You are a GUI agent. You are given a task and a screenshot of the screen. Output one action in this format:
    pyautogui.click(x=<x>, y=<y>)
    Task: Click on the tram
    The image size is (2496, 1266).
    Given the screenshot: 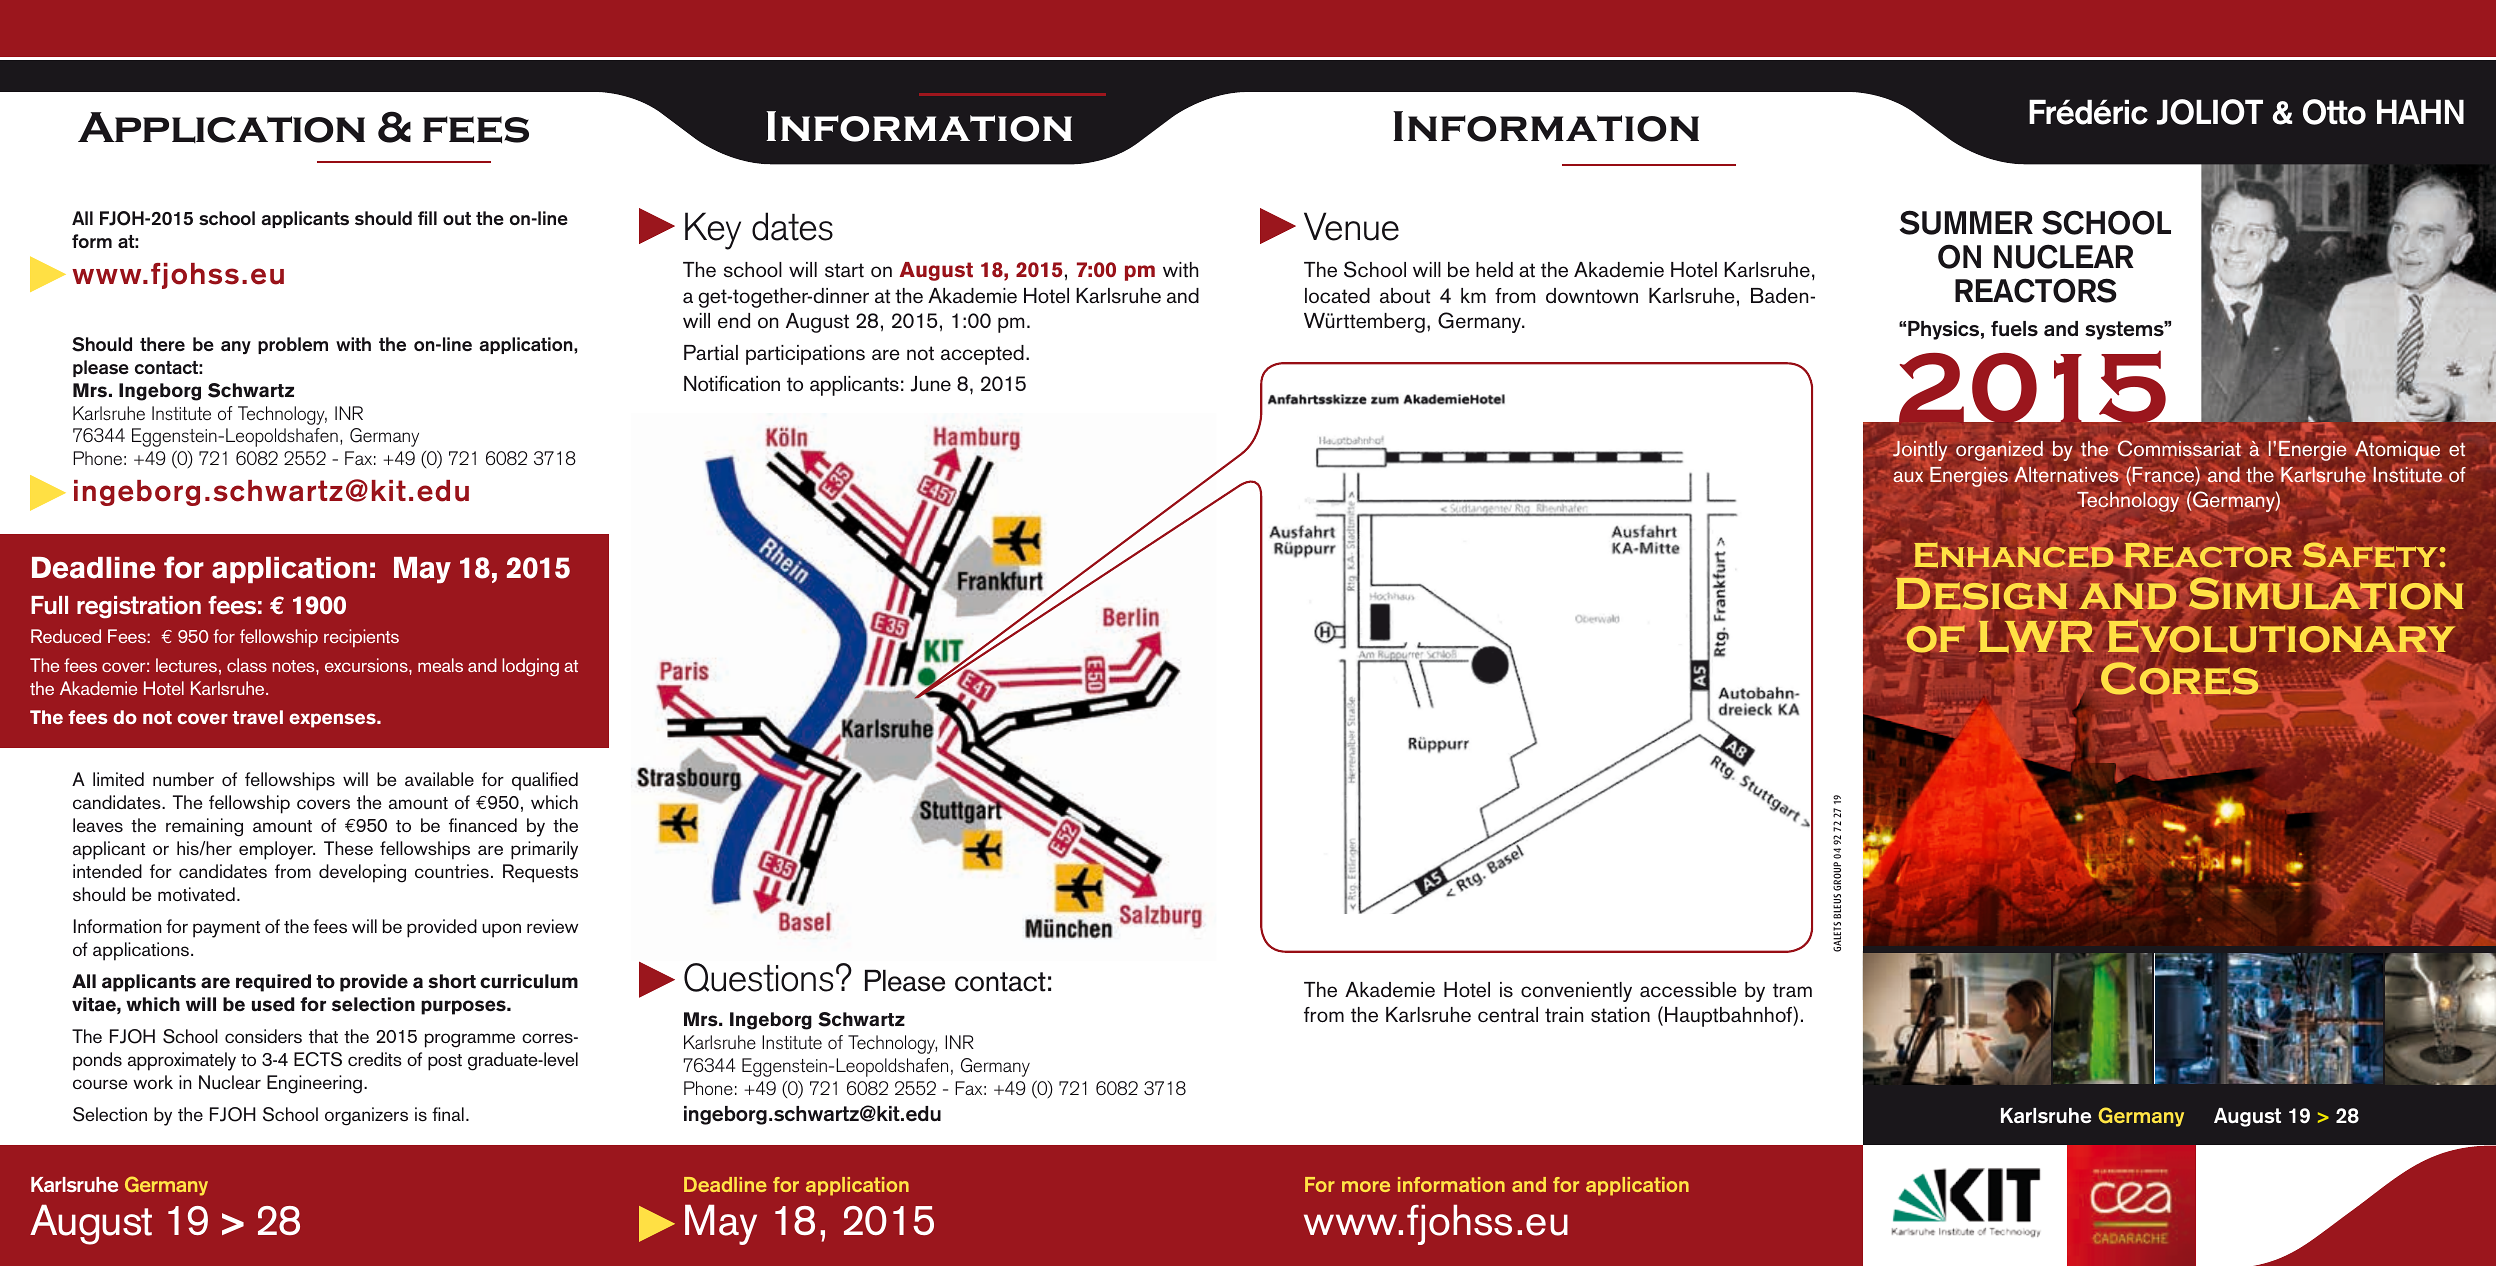 What is the action you would take?
    pyautogui.click(x=1792, y=990)
